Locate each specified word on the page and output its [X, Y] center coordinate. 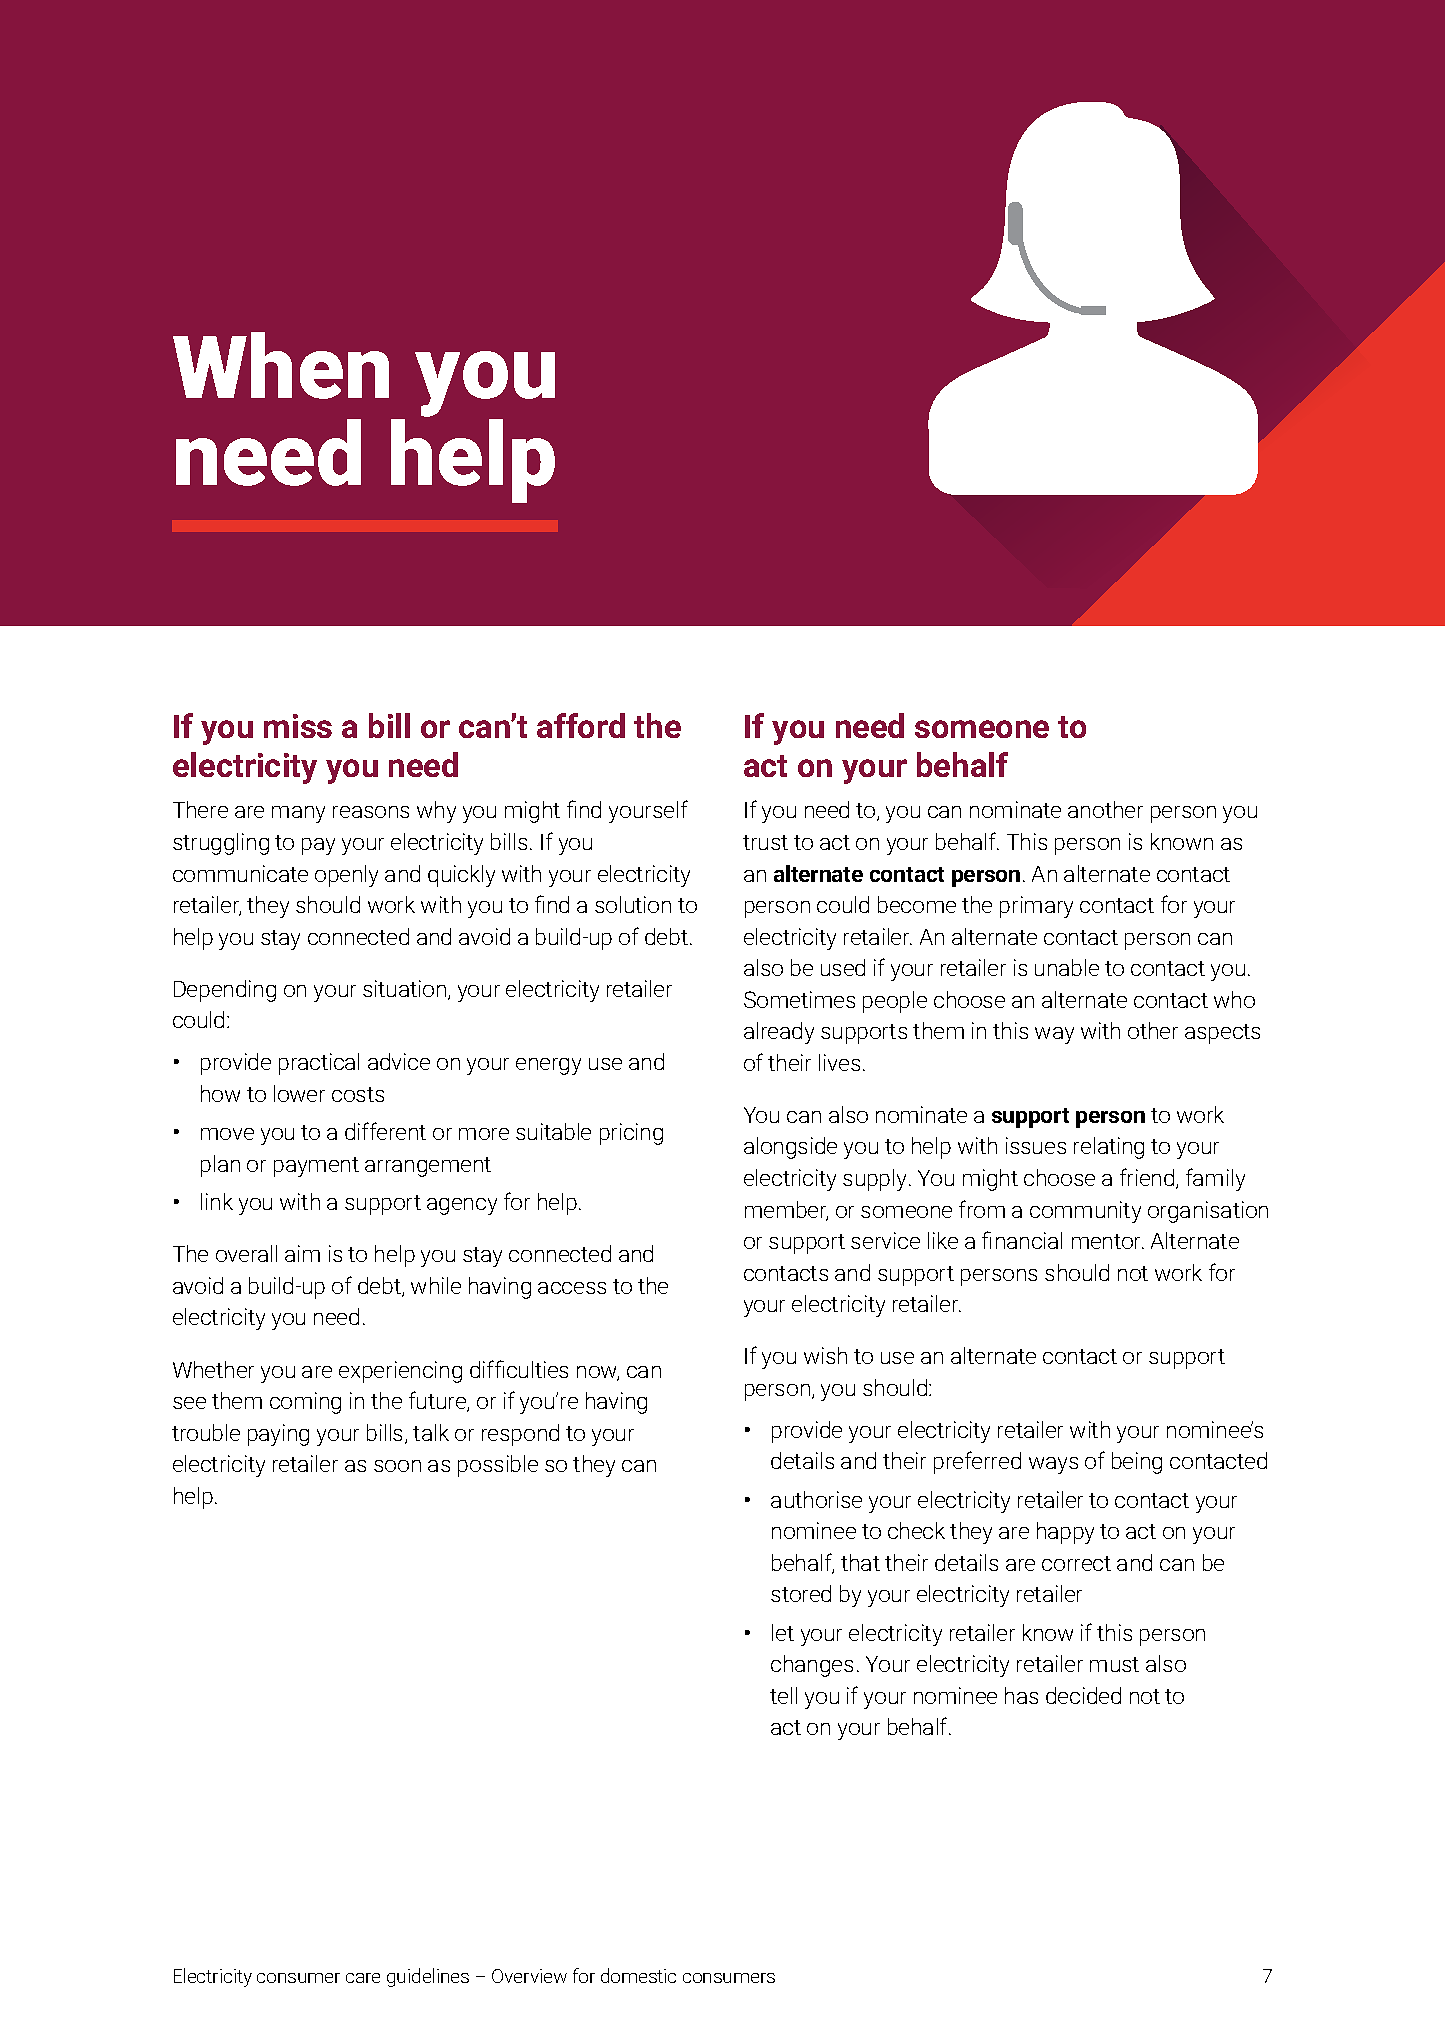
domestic [638, 1975]
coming [305, 1403]
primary [1036, 907]
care [363, 1978]
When [281, 365]
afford [581, 725]
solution [633, 904]
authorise [816, 1499]
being [1137, 1463]
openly [346, 876]
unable [1067, 967]
